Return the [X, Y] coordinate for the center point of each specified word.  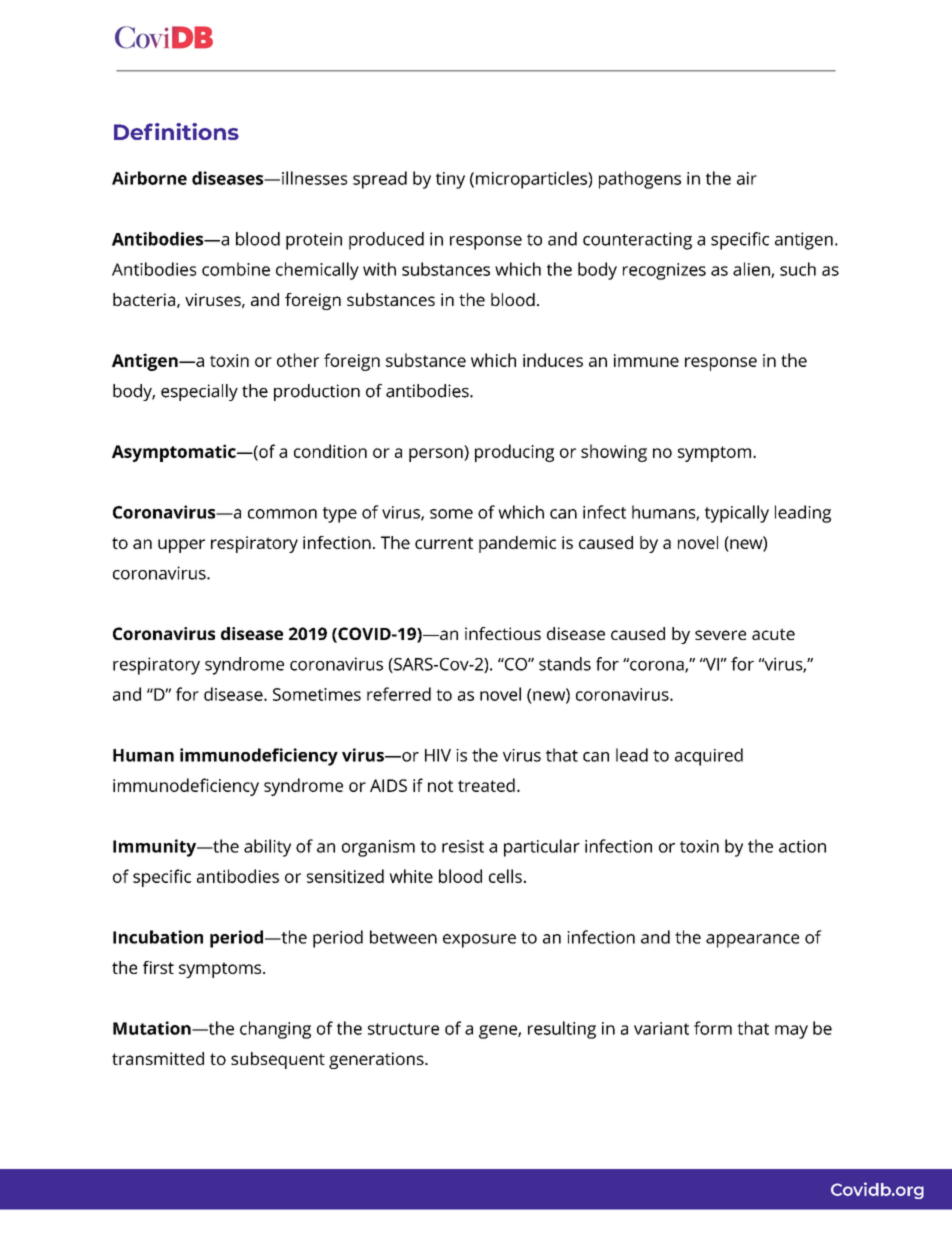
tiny [450, 180]
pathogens [640, 180]
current [444, 543]
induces [553, 360]
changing [275, 1030]
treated [486, 785]
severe [720, 635]
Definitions [176, 131]
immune [646, 360]
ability [267, 848]
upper [181, 546]
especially [199, 392]
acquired [709, 757]
